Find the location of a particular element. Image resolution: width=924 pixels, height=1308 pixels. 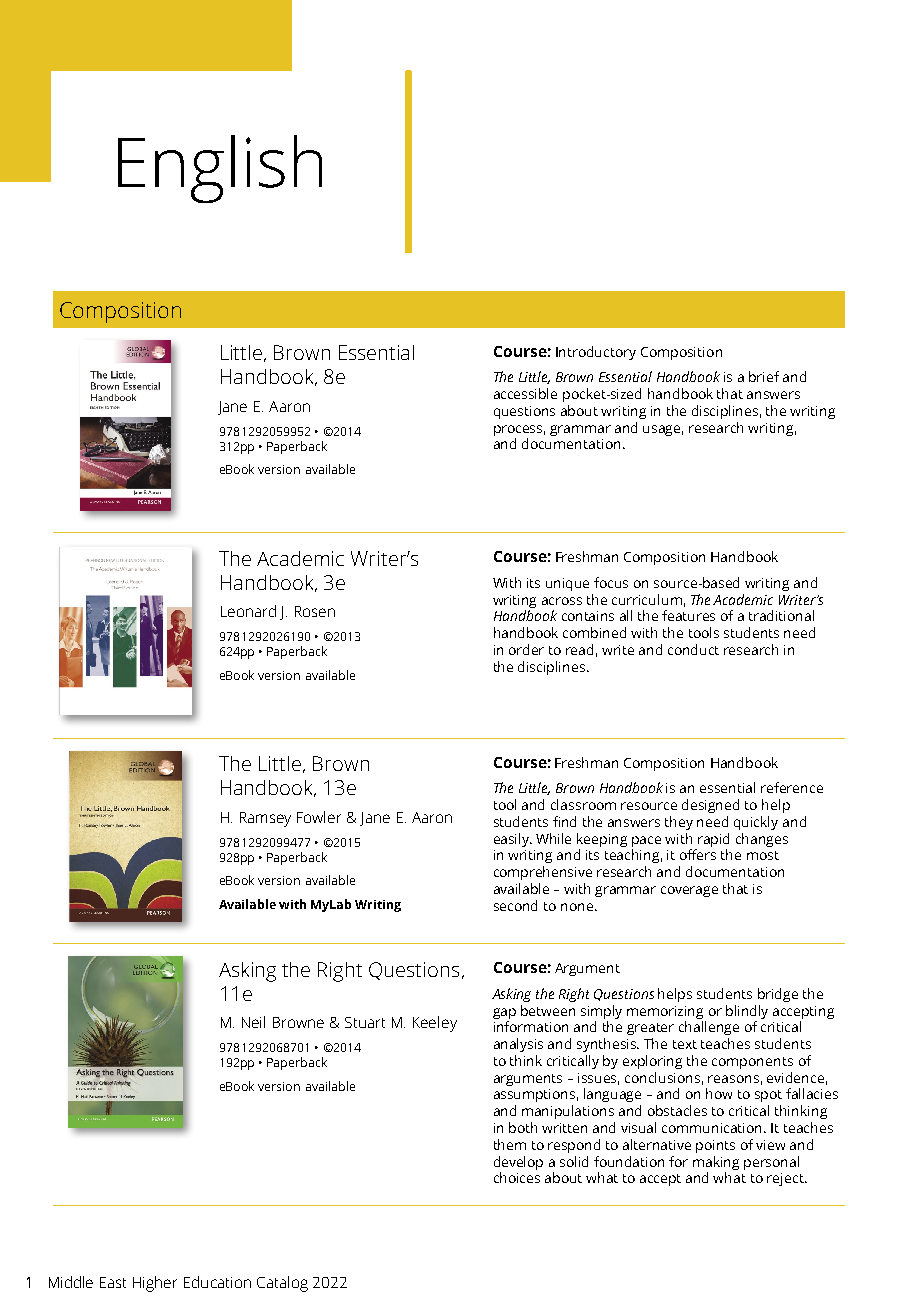

Ramsey is located at coordinates (265, 819).
